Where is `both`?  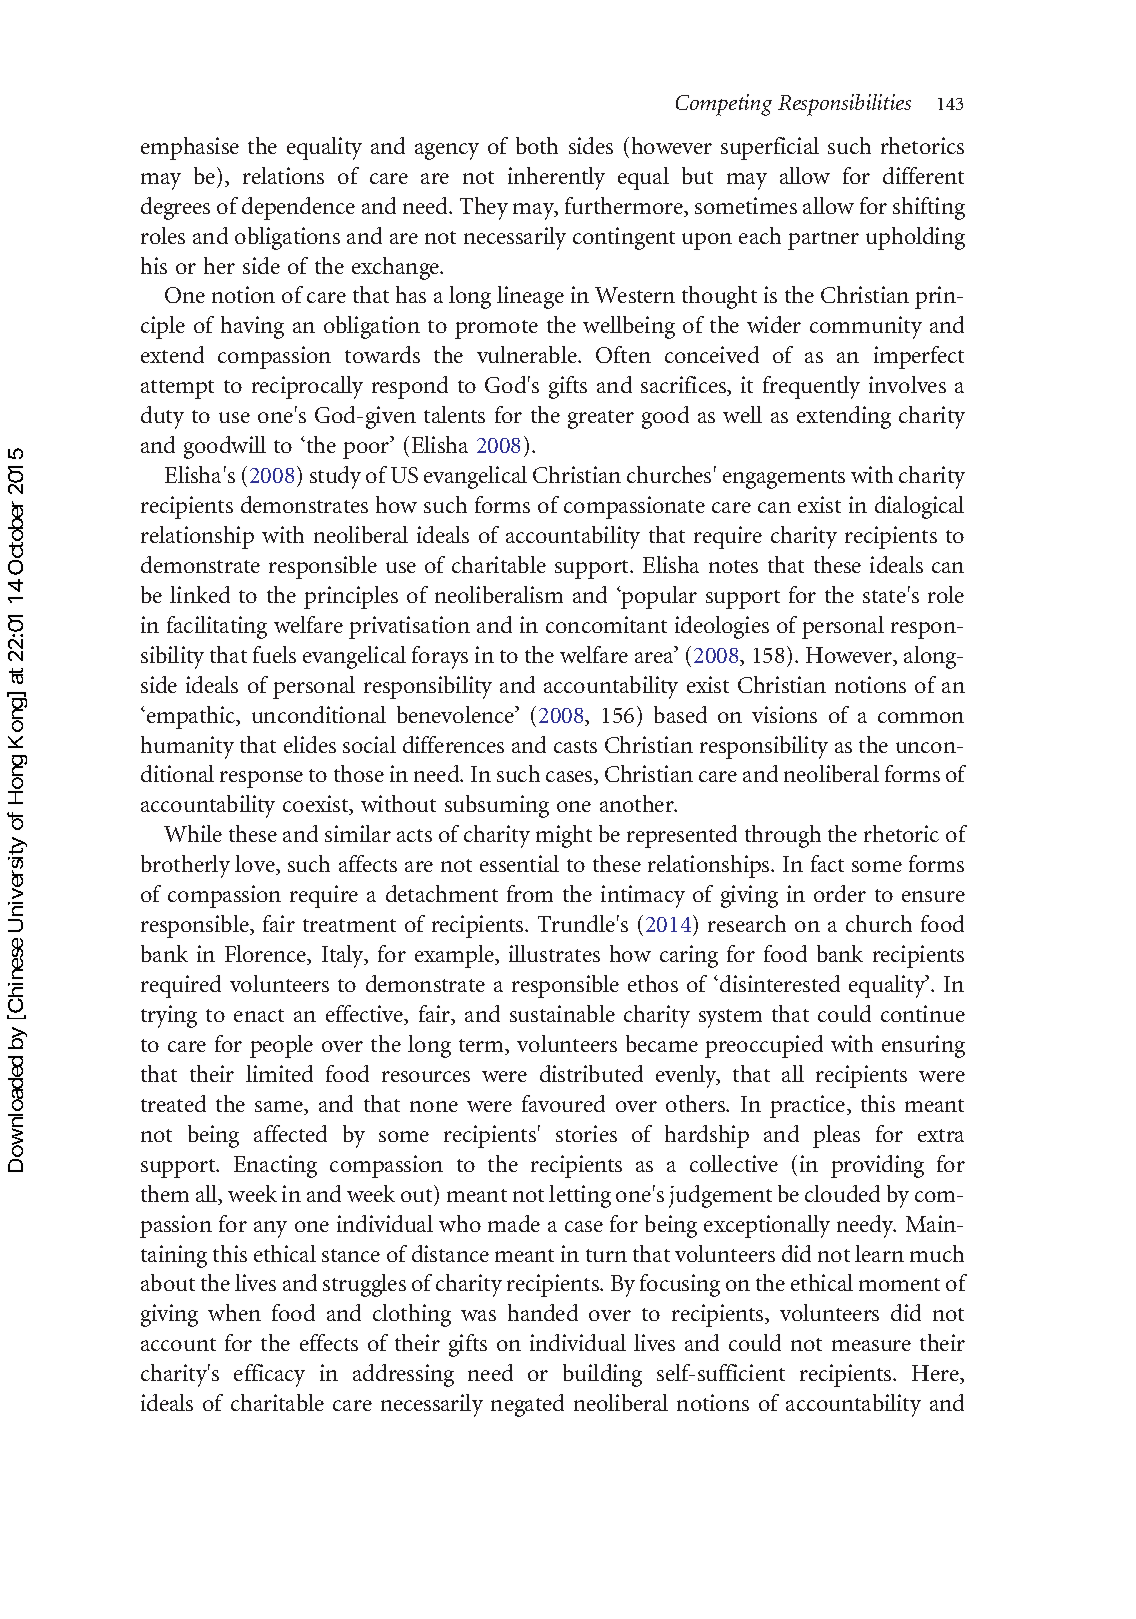 both is located at coordinates (537, 145).
